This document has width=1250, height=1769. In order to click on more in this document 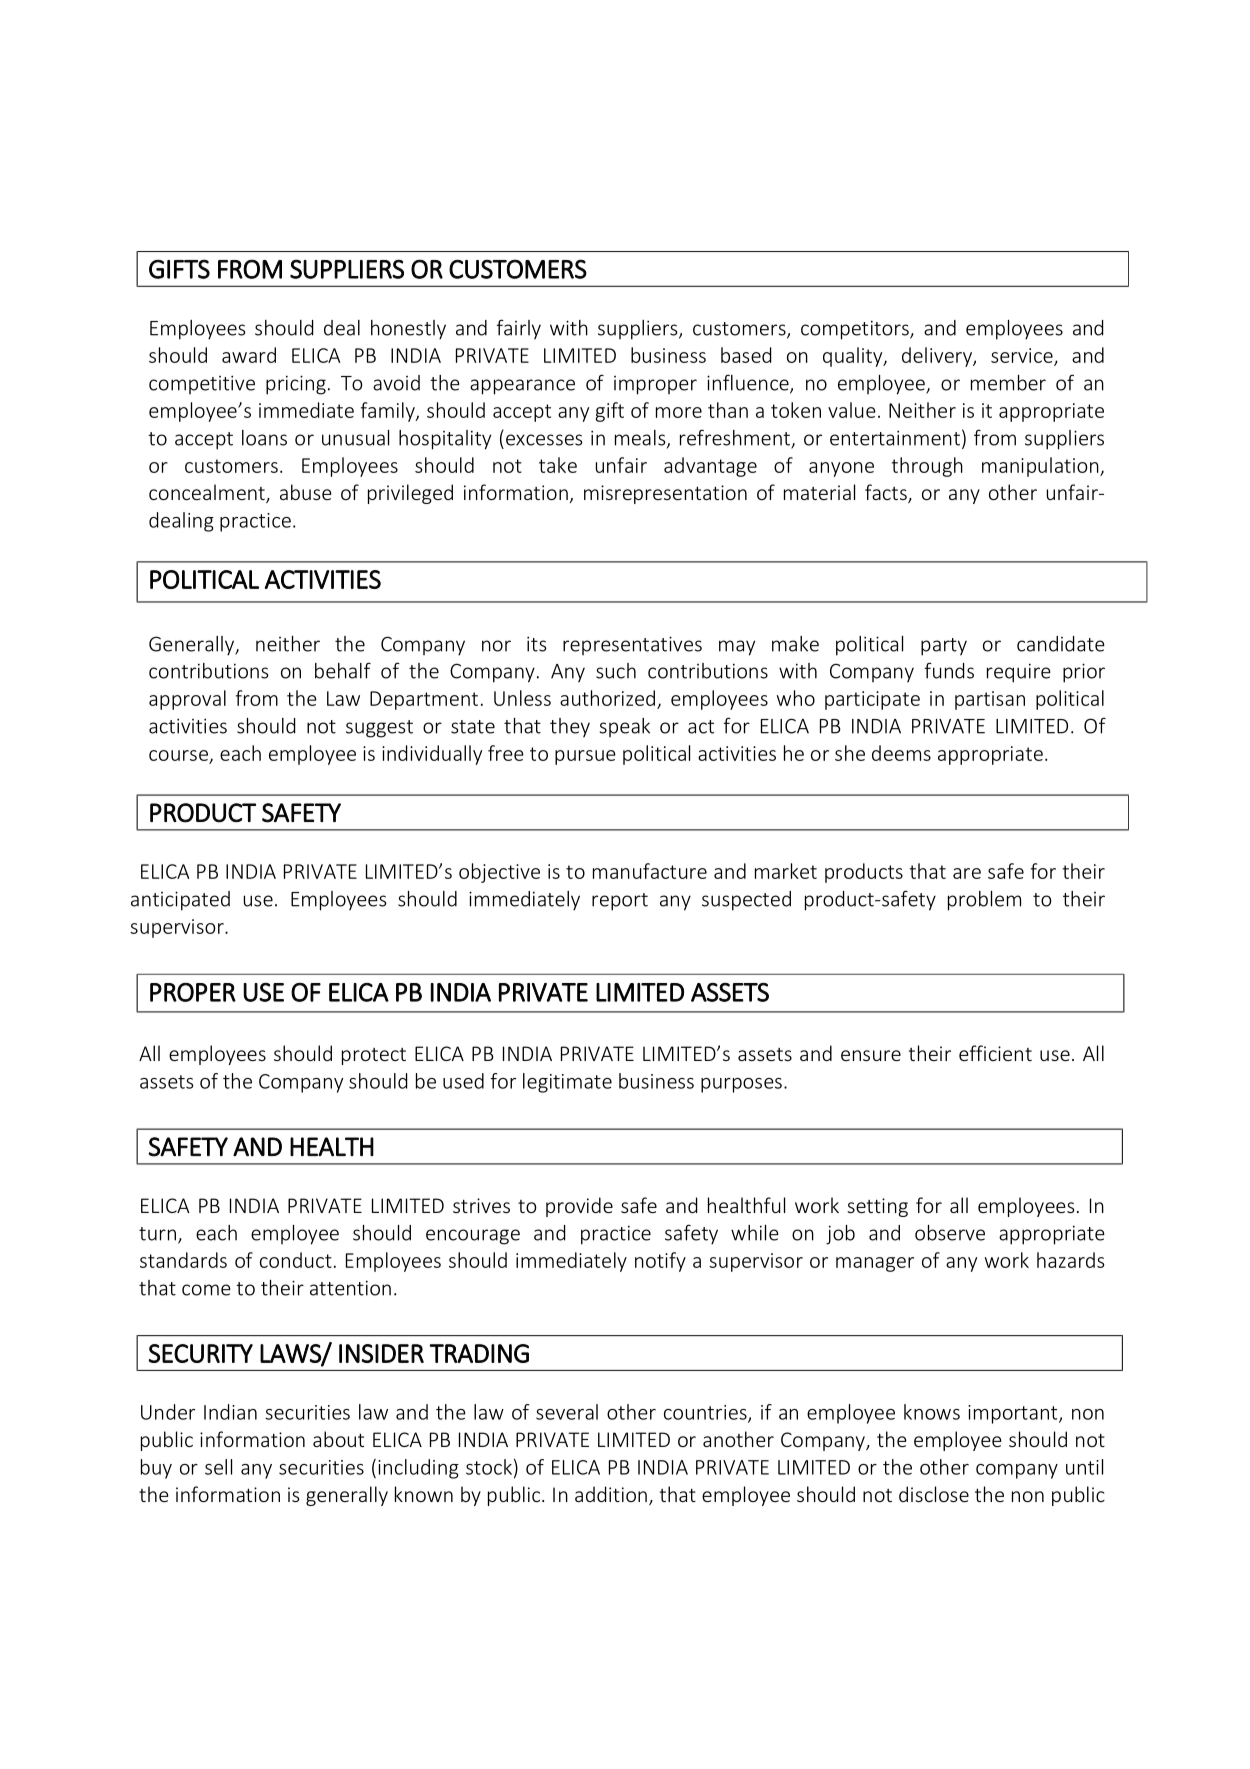, I will do `click(679, 412)`.
